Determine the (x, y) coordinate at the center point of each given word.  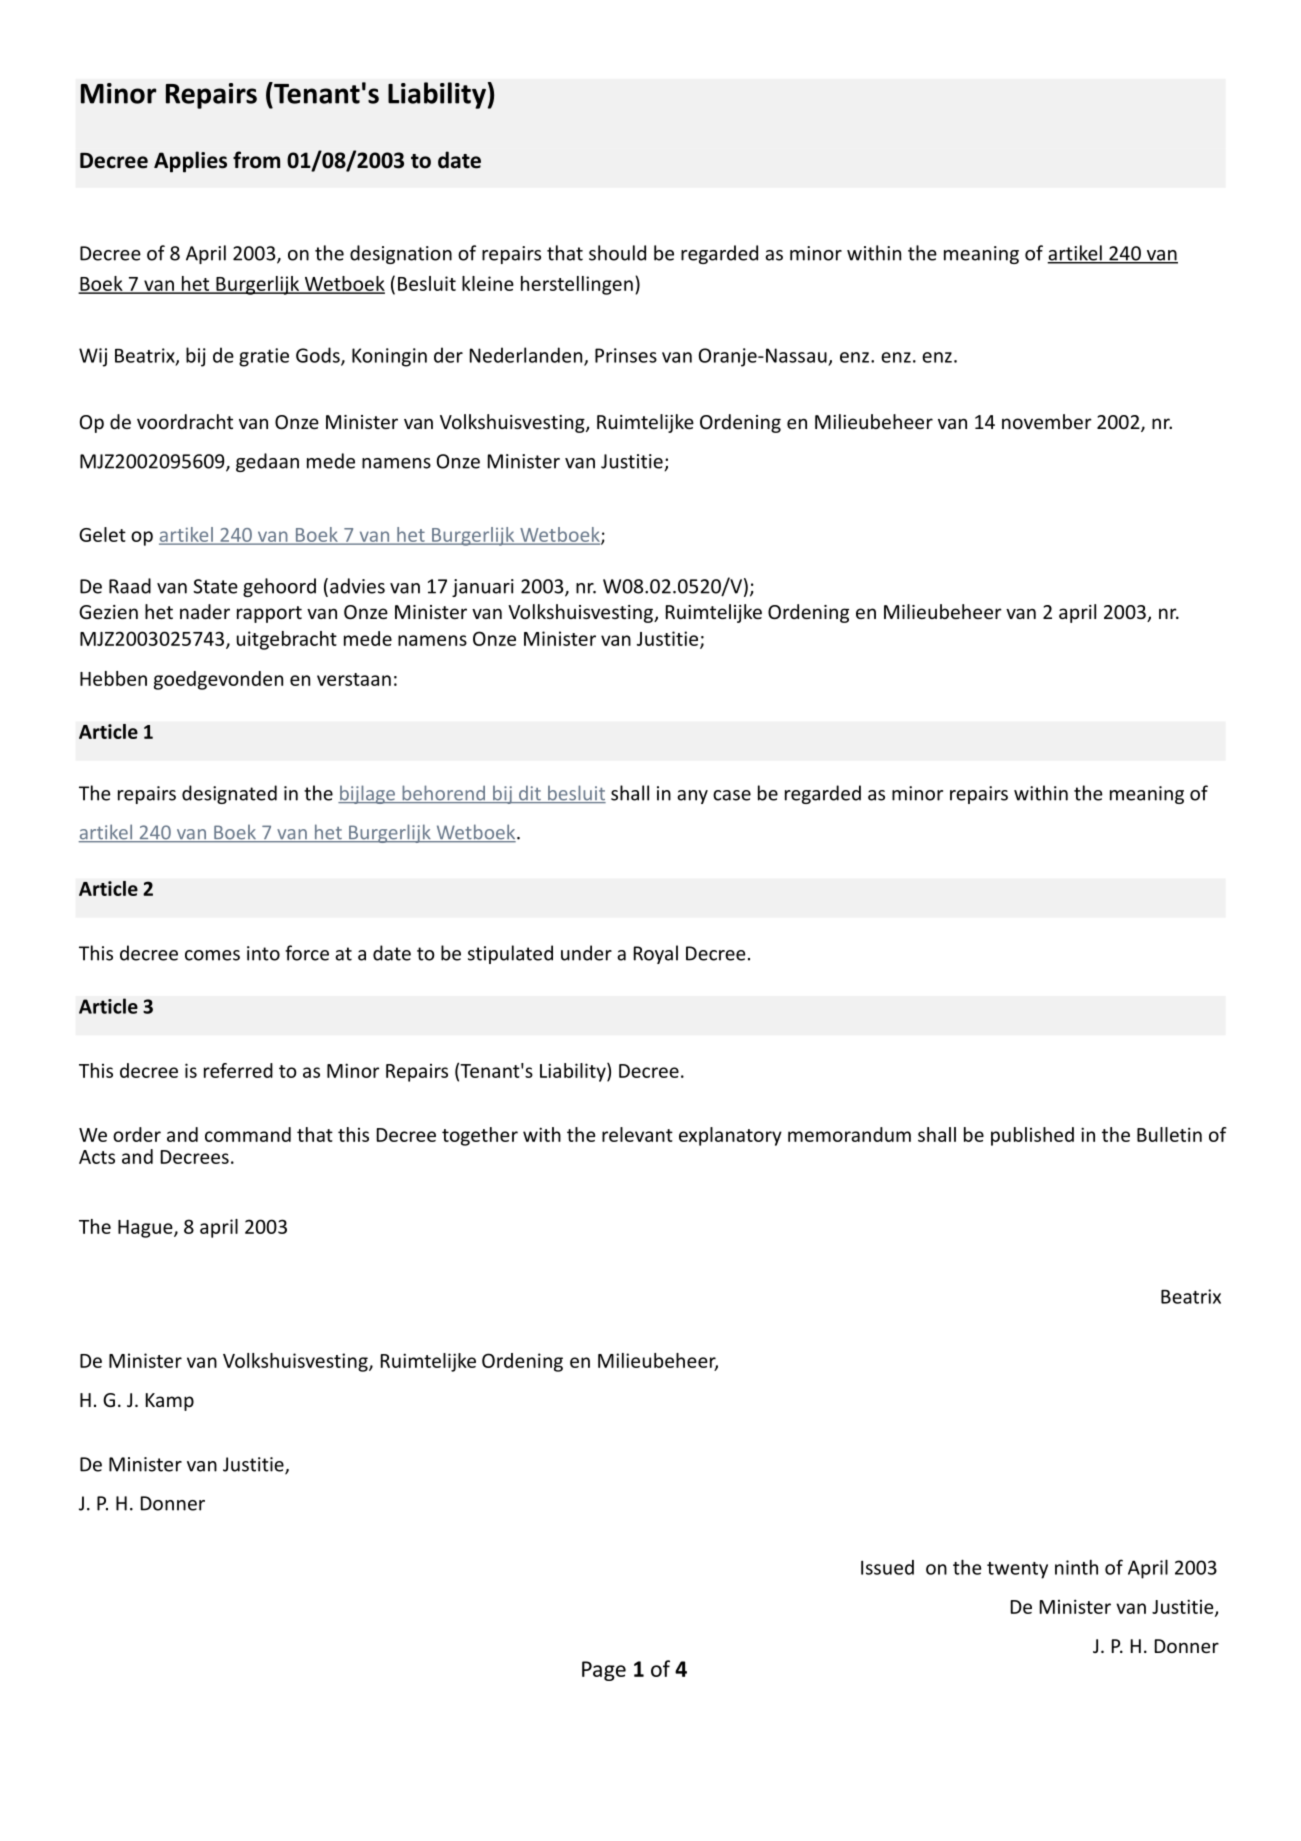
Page (604, 1671)
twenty (1017, 1570)
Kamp (170, 1402)
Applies (190, 162)
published (1032, 1136)
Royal (656, 954)
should (617, 253)
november (1047, 421)
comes (212, 955)
